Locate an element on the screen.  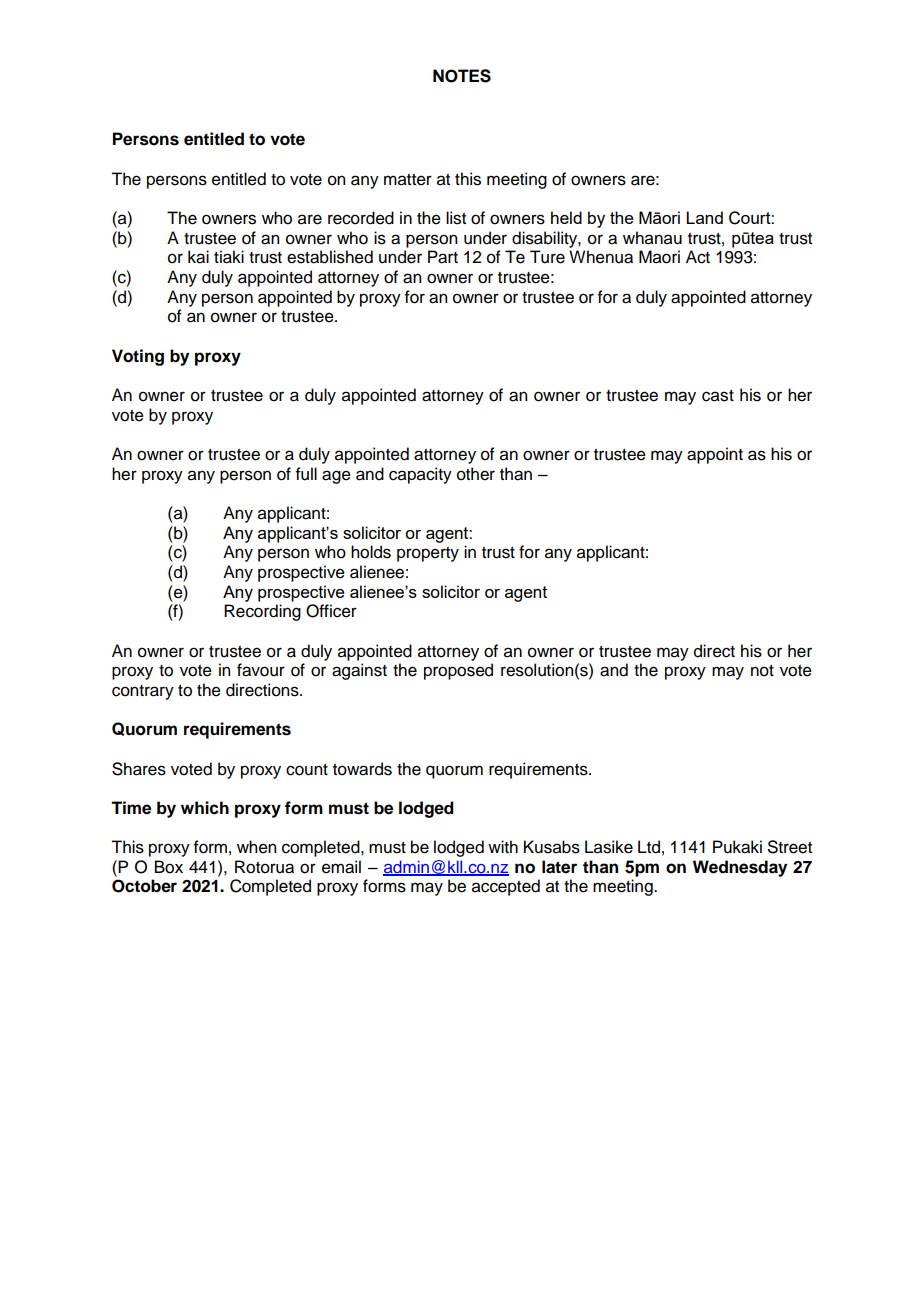
Part is located at coordinates (443, 257).
